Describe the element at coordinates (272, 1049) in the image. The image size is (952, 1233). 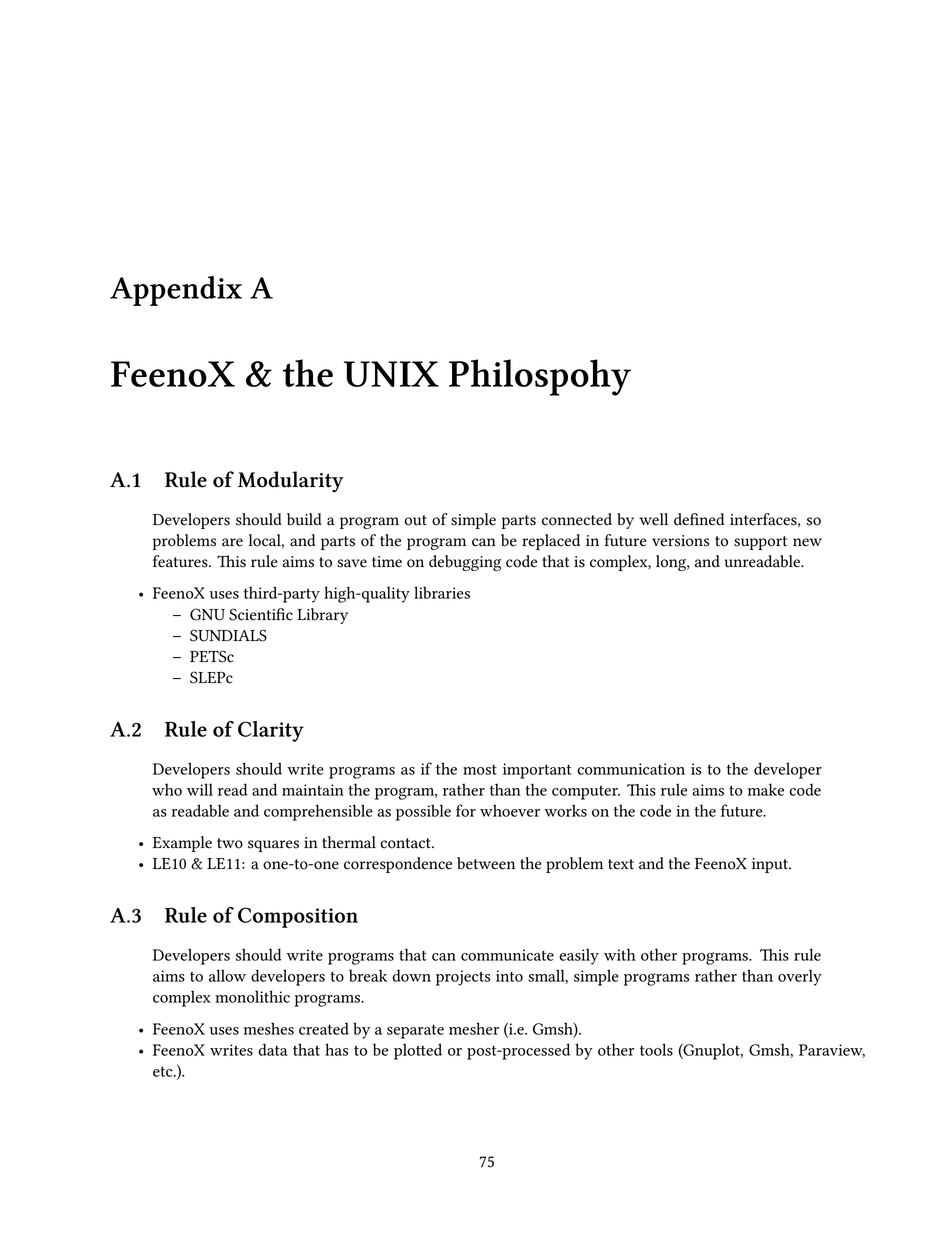
I see `data` at that location.
